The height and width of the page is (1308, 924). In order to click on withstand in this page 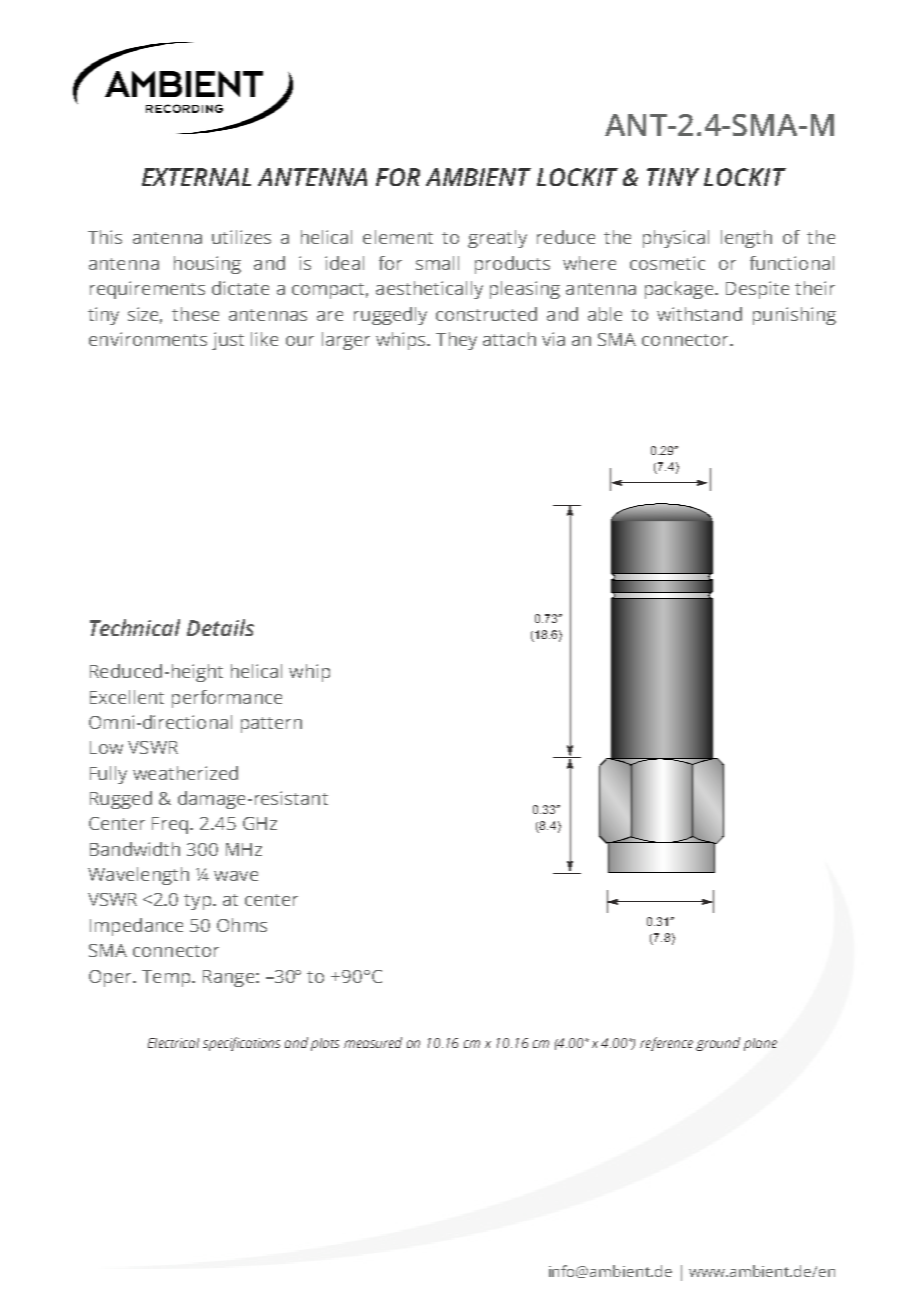, I will do `click(699, 314)`.
